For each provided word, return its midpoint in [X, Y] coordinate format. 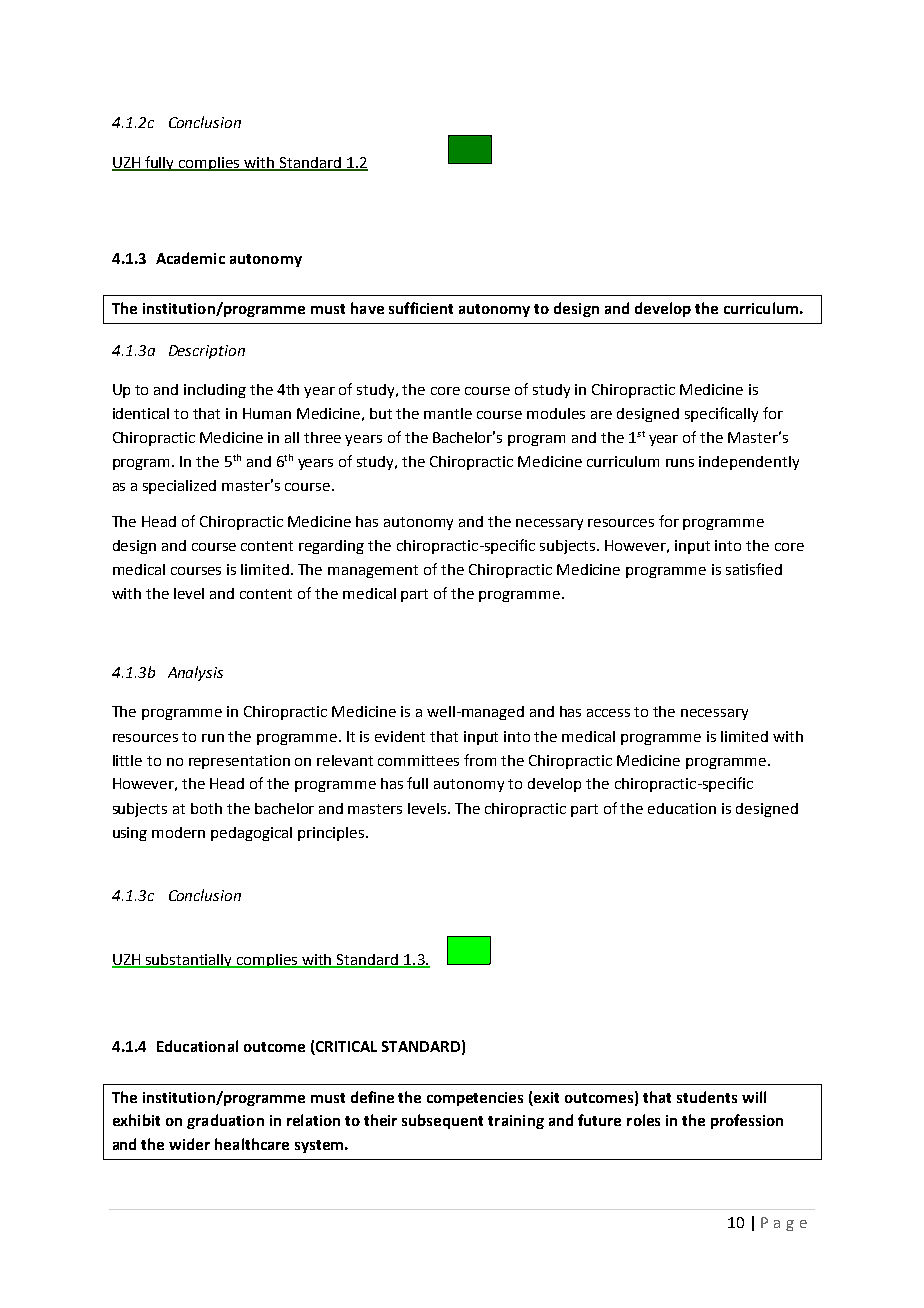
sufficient [421, 308]
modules [556, 413]
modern [178, 832]
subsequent [442, 1121]
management [373, 571]
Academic [190, 258]
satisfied [754, 569]
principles [332, 834]
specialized [179, 487]
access [608, 713]
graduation [225, 1121]
